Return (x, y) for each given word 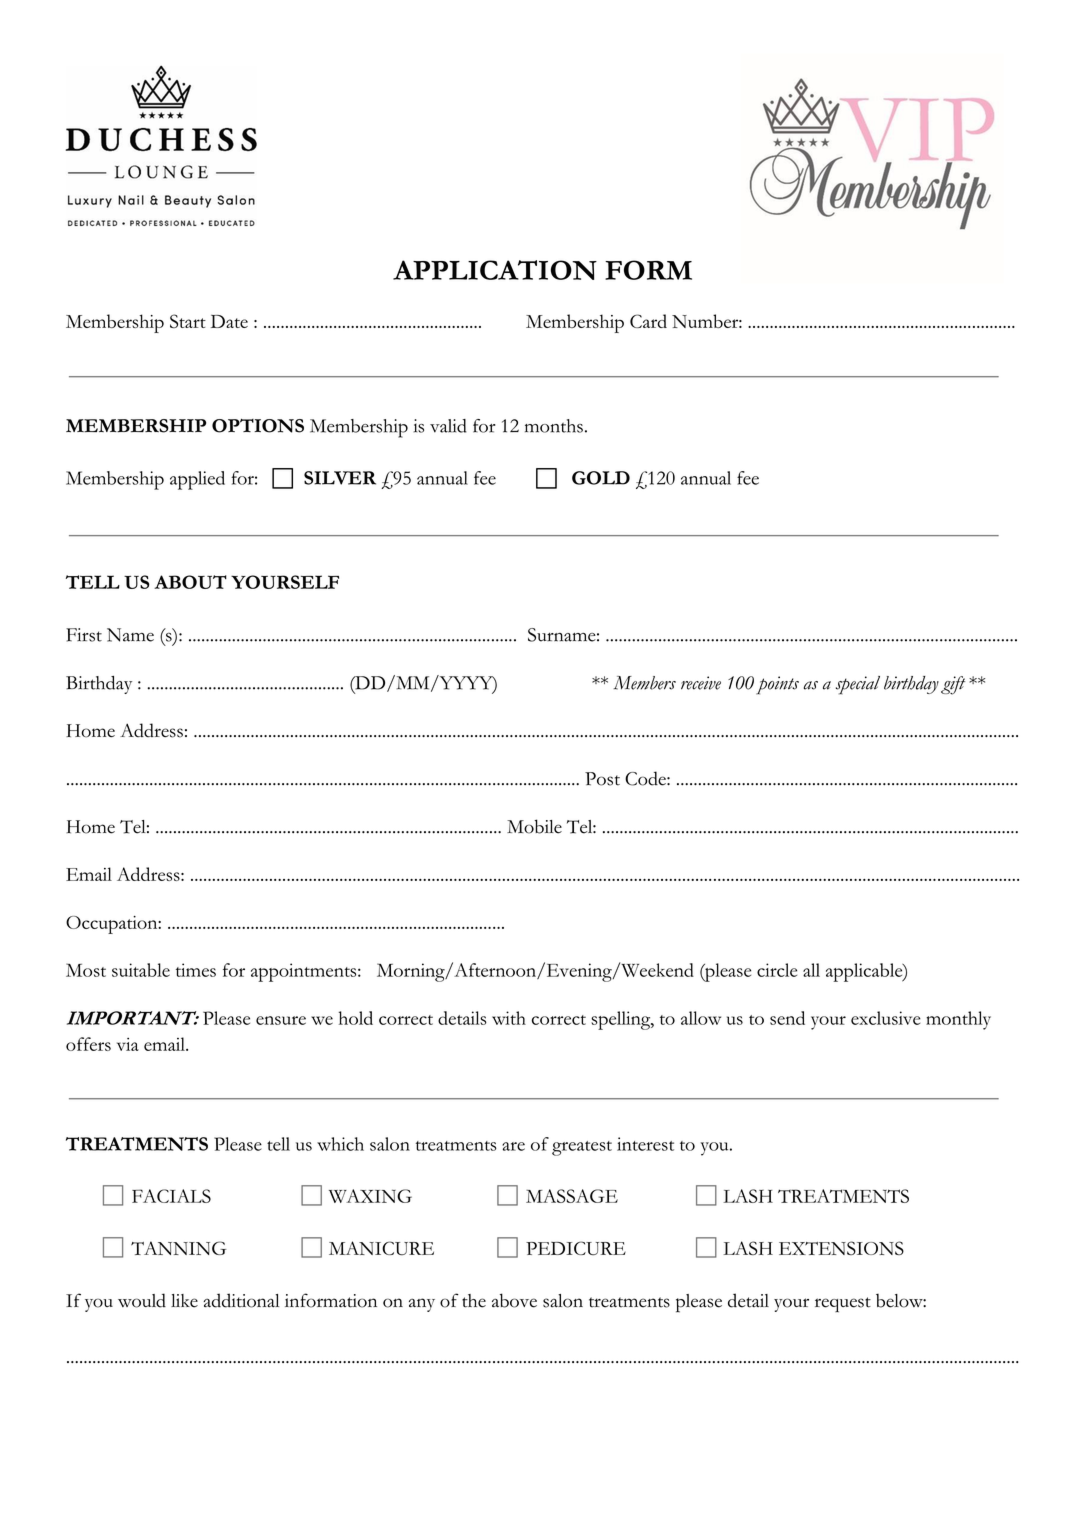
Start (188, 321)
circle (777, 970)
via (128, 1044)
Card (648, 321)
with (509, 1018)
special (858, 685)
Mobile (534, 826)
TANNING (179, 1248)
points (777, 685)
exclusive (886, 1018)
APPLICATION (495, 270)
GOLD (601, 478)
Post (602, 779)
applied (197, 480)
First (84, 635)
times (196, 970)
